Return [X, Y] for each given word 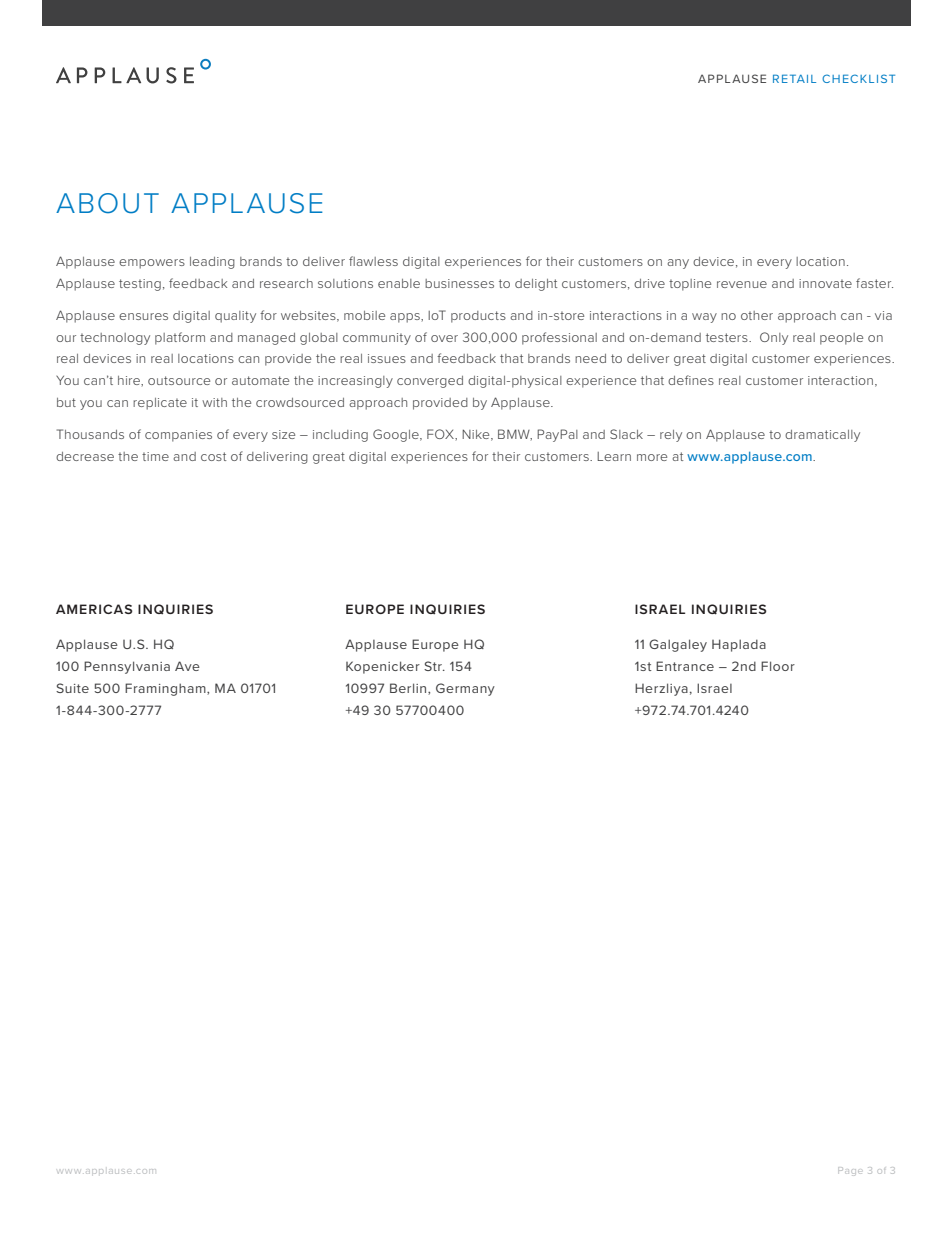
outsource [179, 380]
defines [691, 380]
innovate [825, 283]
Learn [614, 456]
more [652, 457]
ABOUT [107, 203]
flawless [373, 261]
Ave [187, 666]
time [155, 456]
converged [430, 382]
